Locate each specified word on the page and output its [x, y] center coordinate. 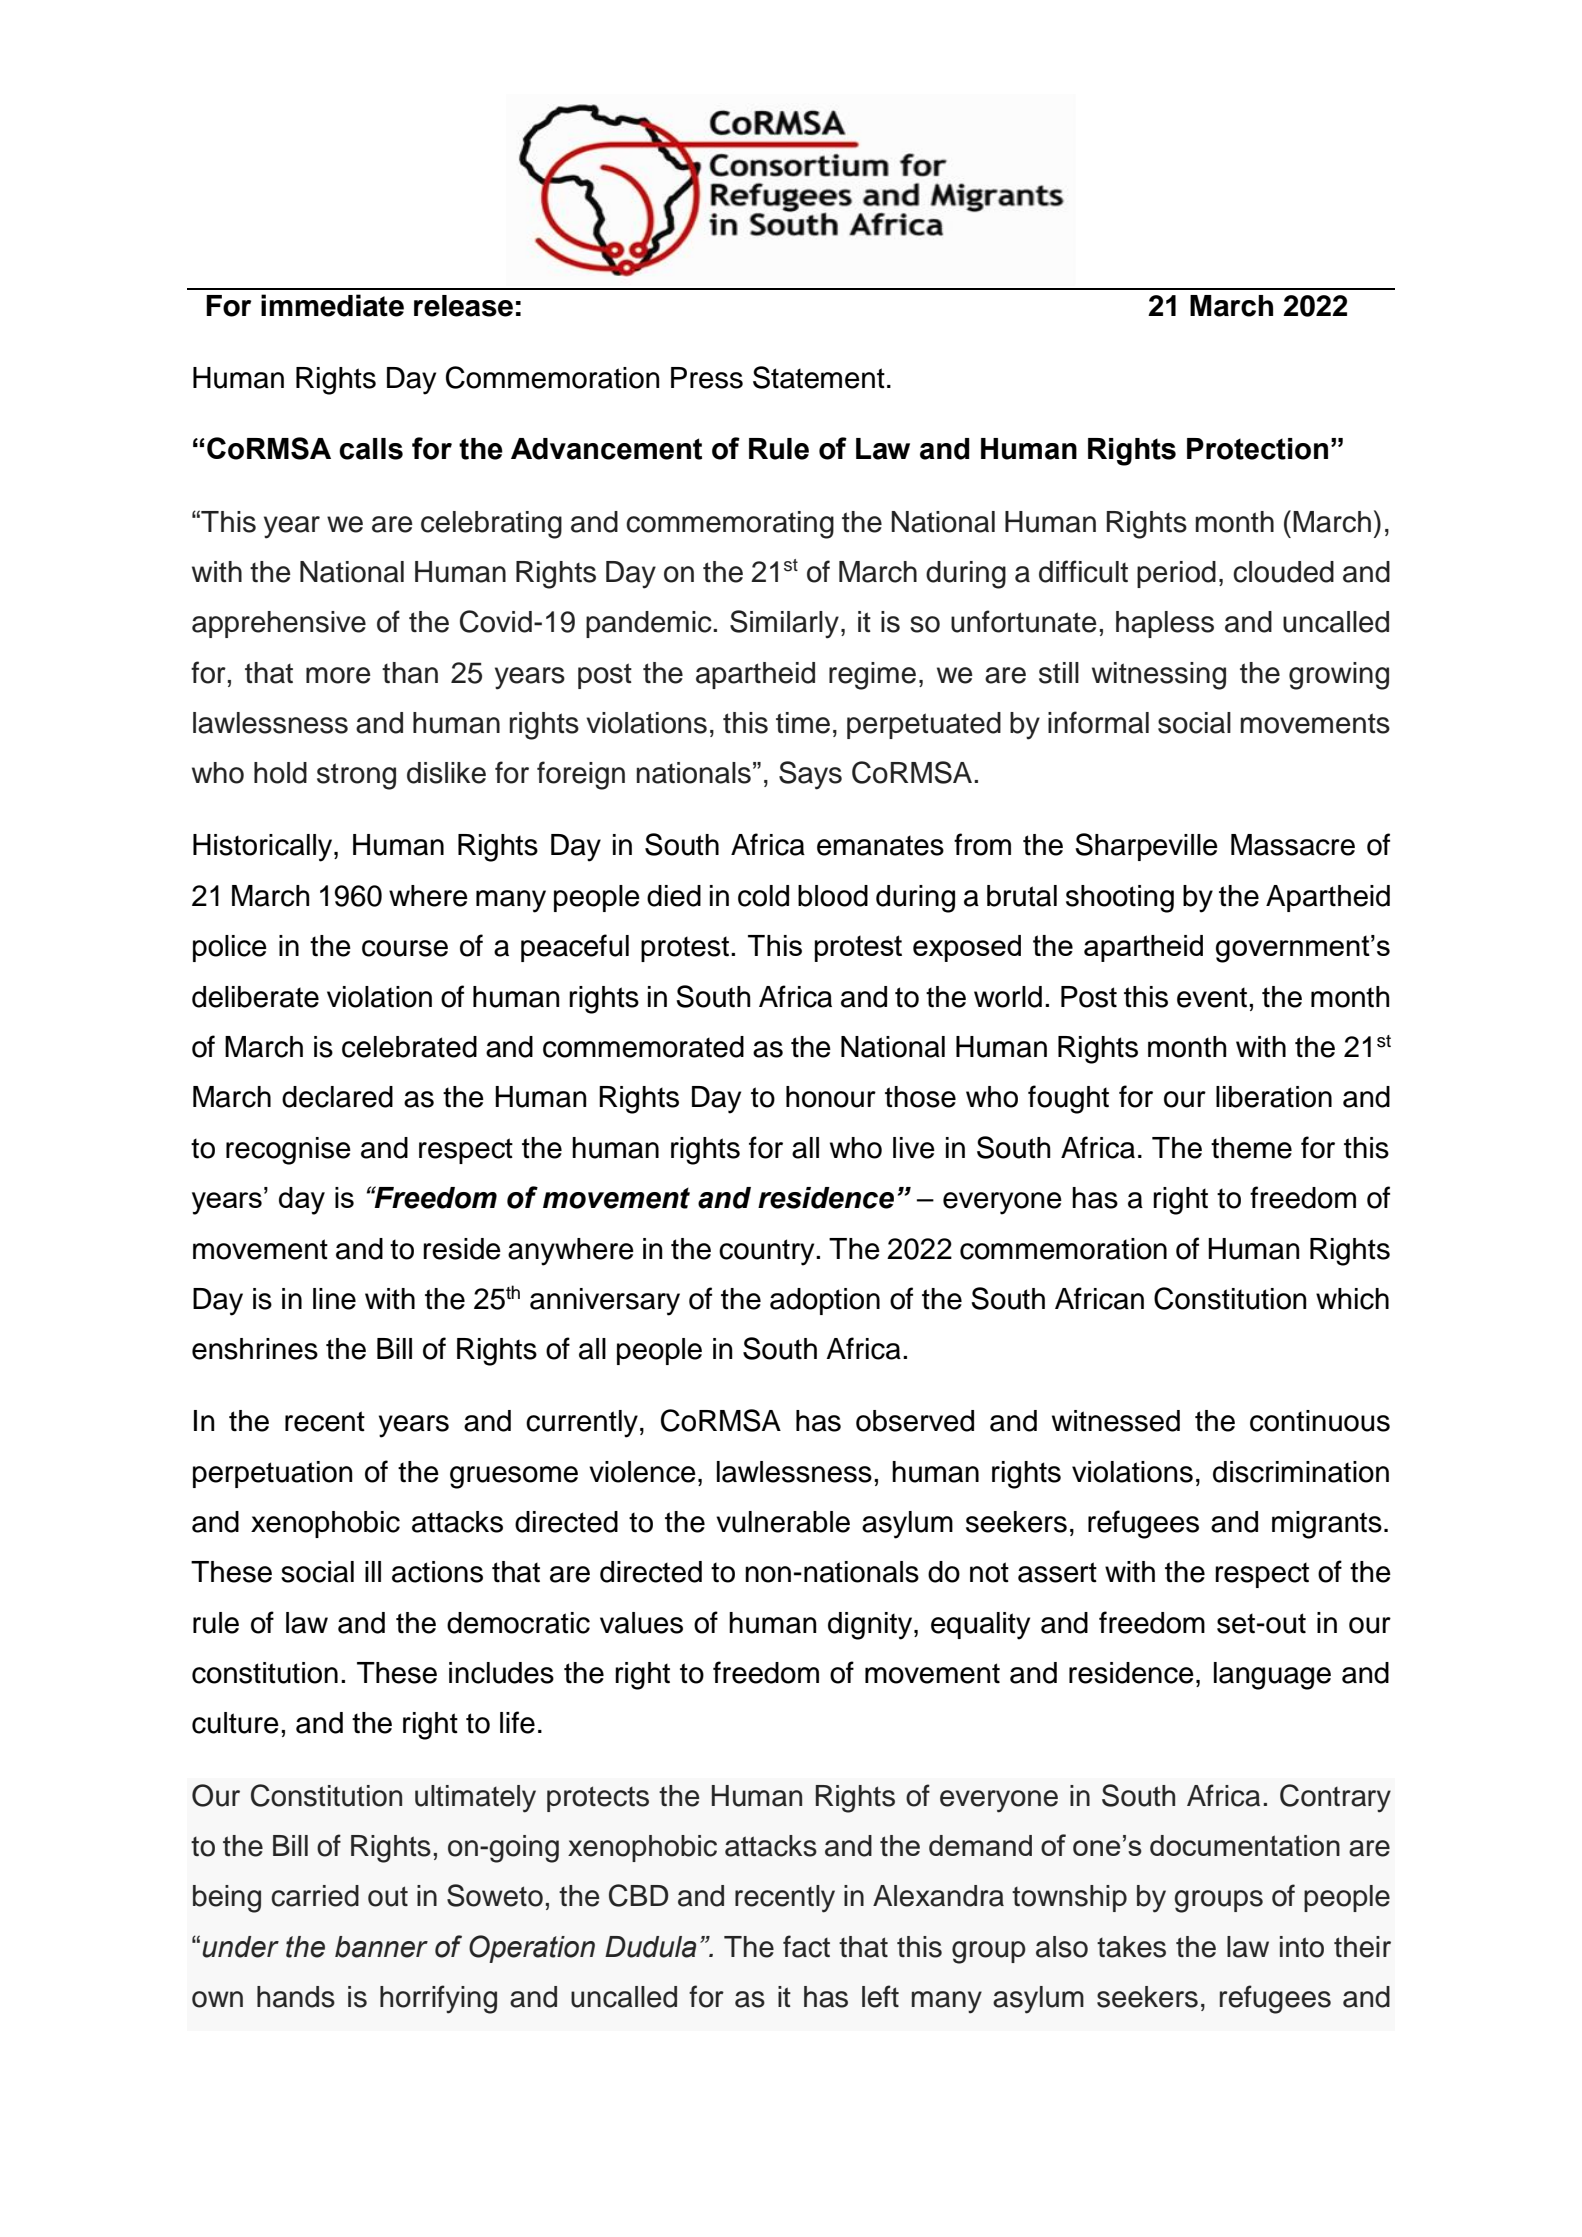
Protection [1257, 449]
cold [763, 896]
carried [315, 1896]
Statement [819, 377]
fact [806, 1946]
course [405, 948]
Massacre [1293, 845]
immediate [332, 305]
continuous [1320, 1421]
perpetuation [273, 1474]
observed [915, 1421]
